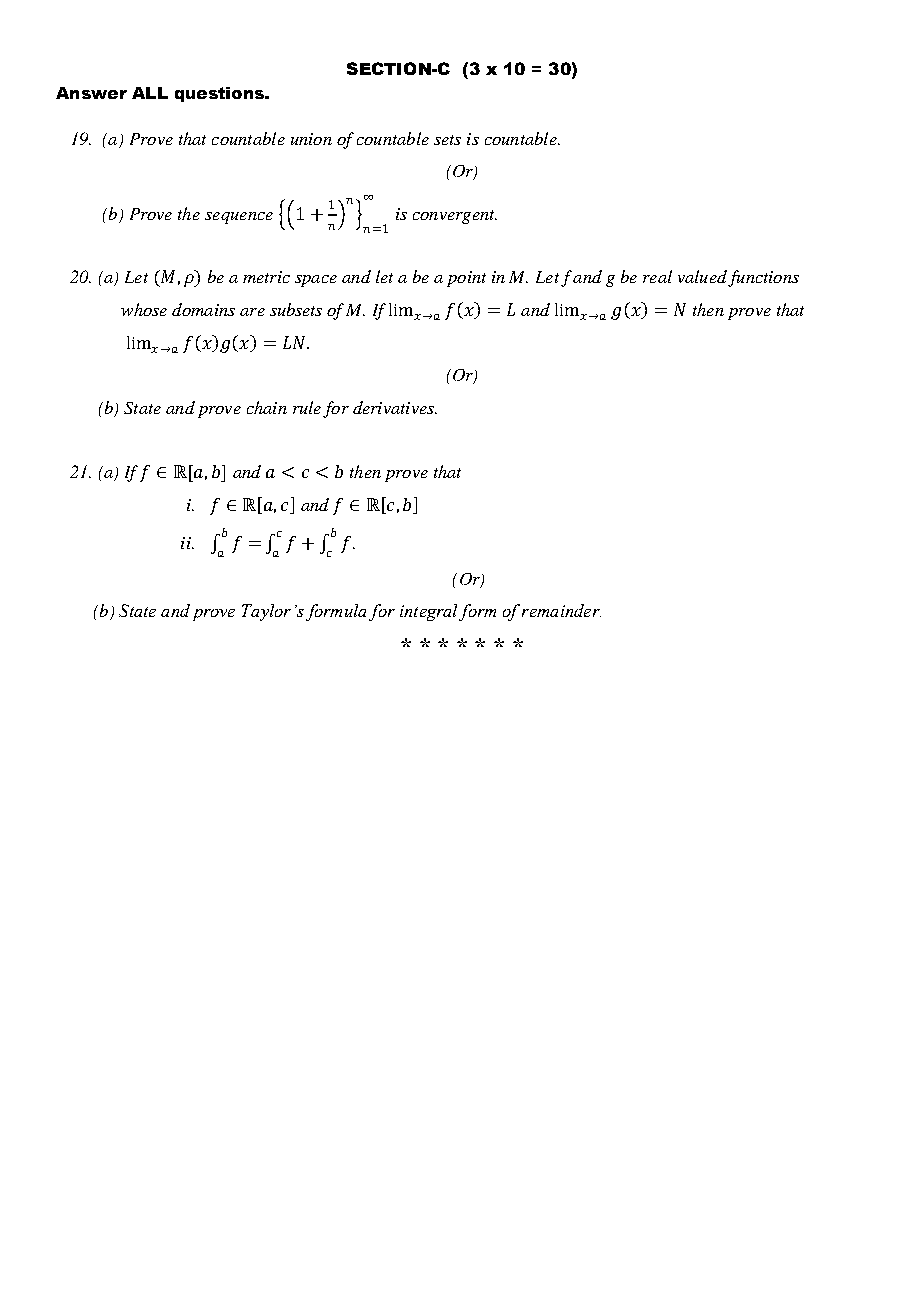  Describe the element at coordinates (561, 610) in the page. I see `remainder` at that location.
